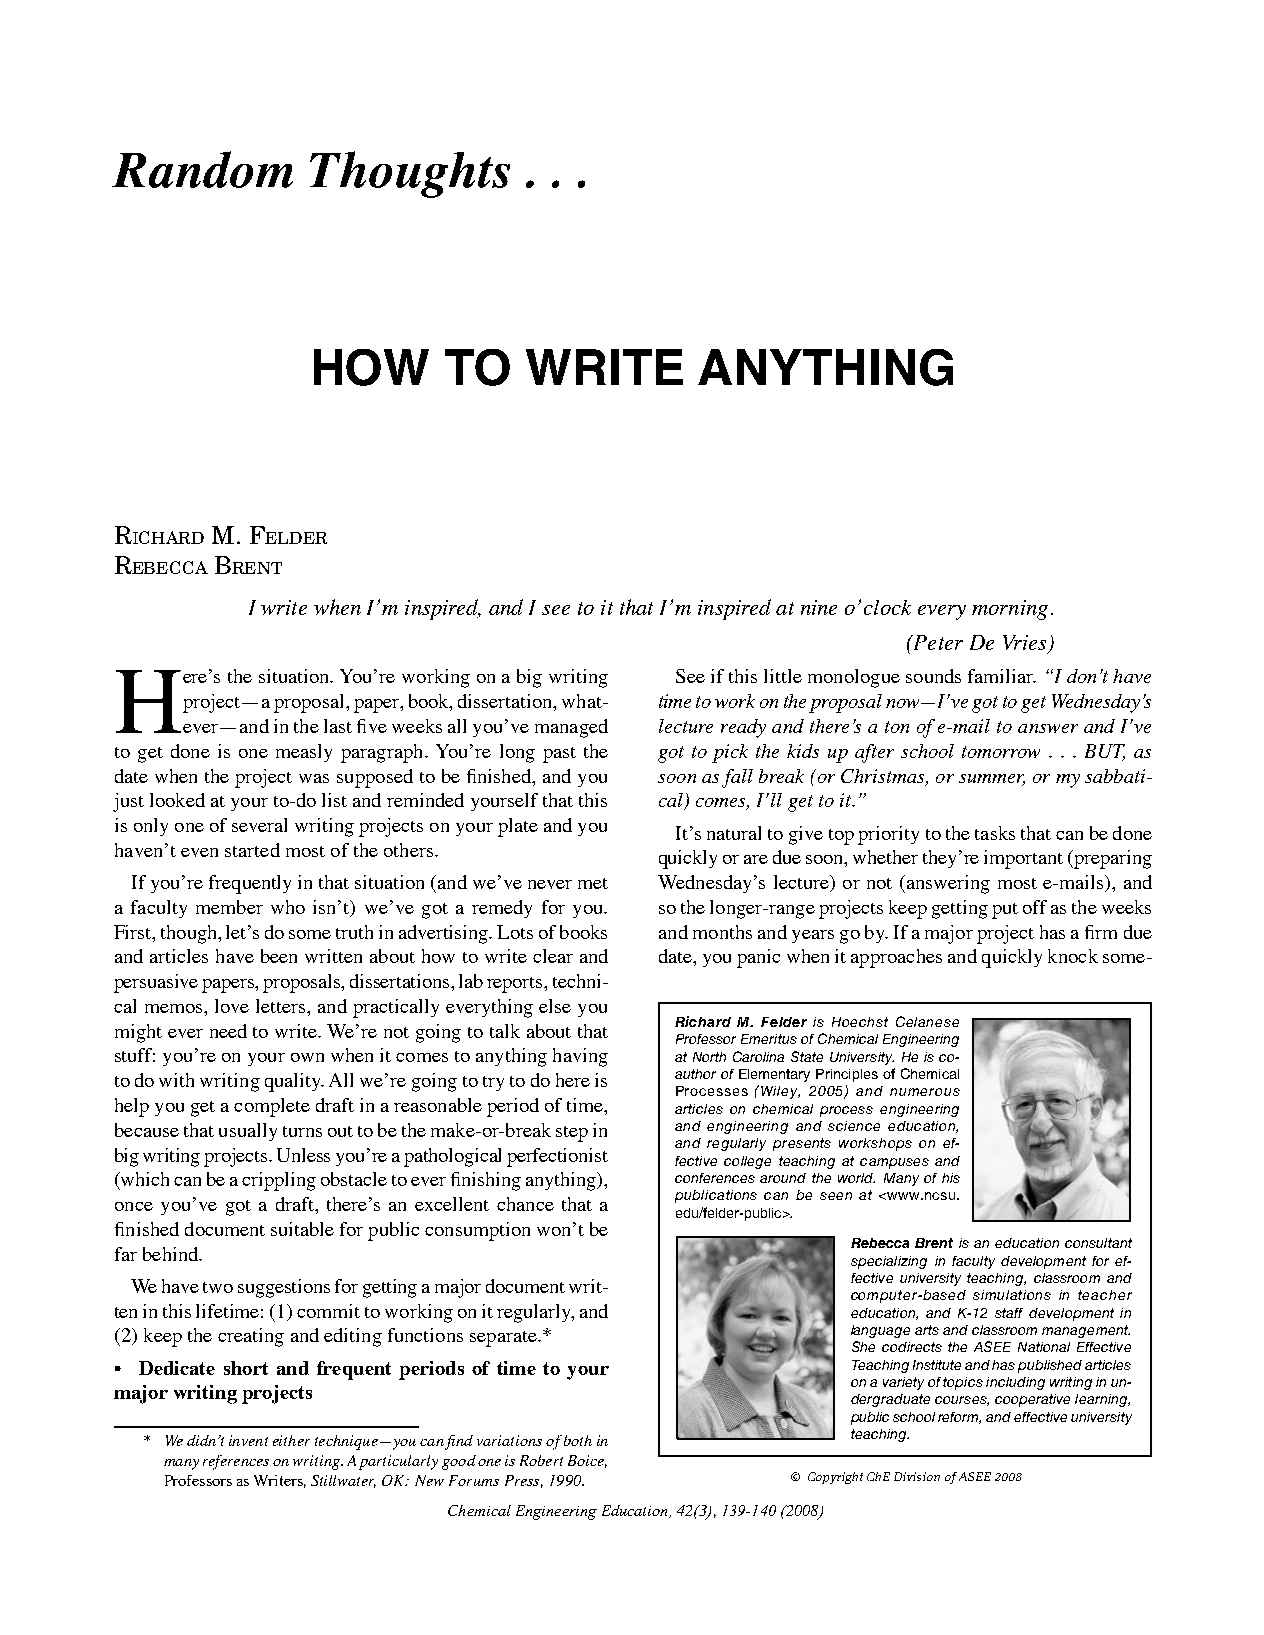  I want to click on Vries, so click(1026, 644).
